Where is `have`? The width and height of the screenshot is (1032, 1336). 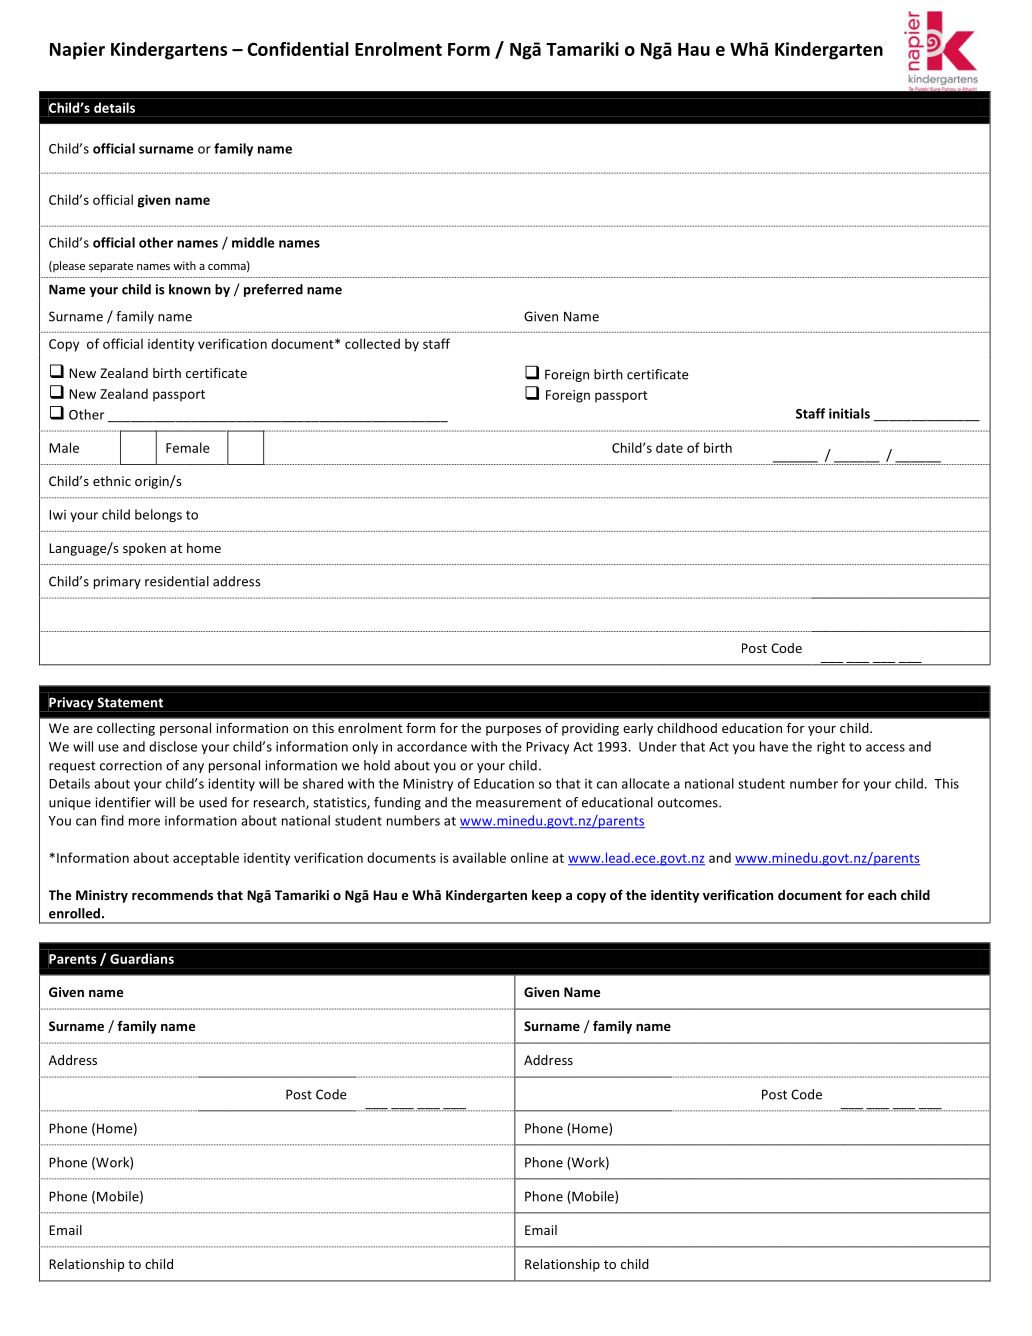 have is located at coordinates (774, 746).
